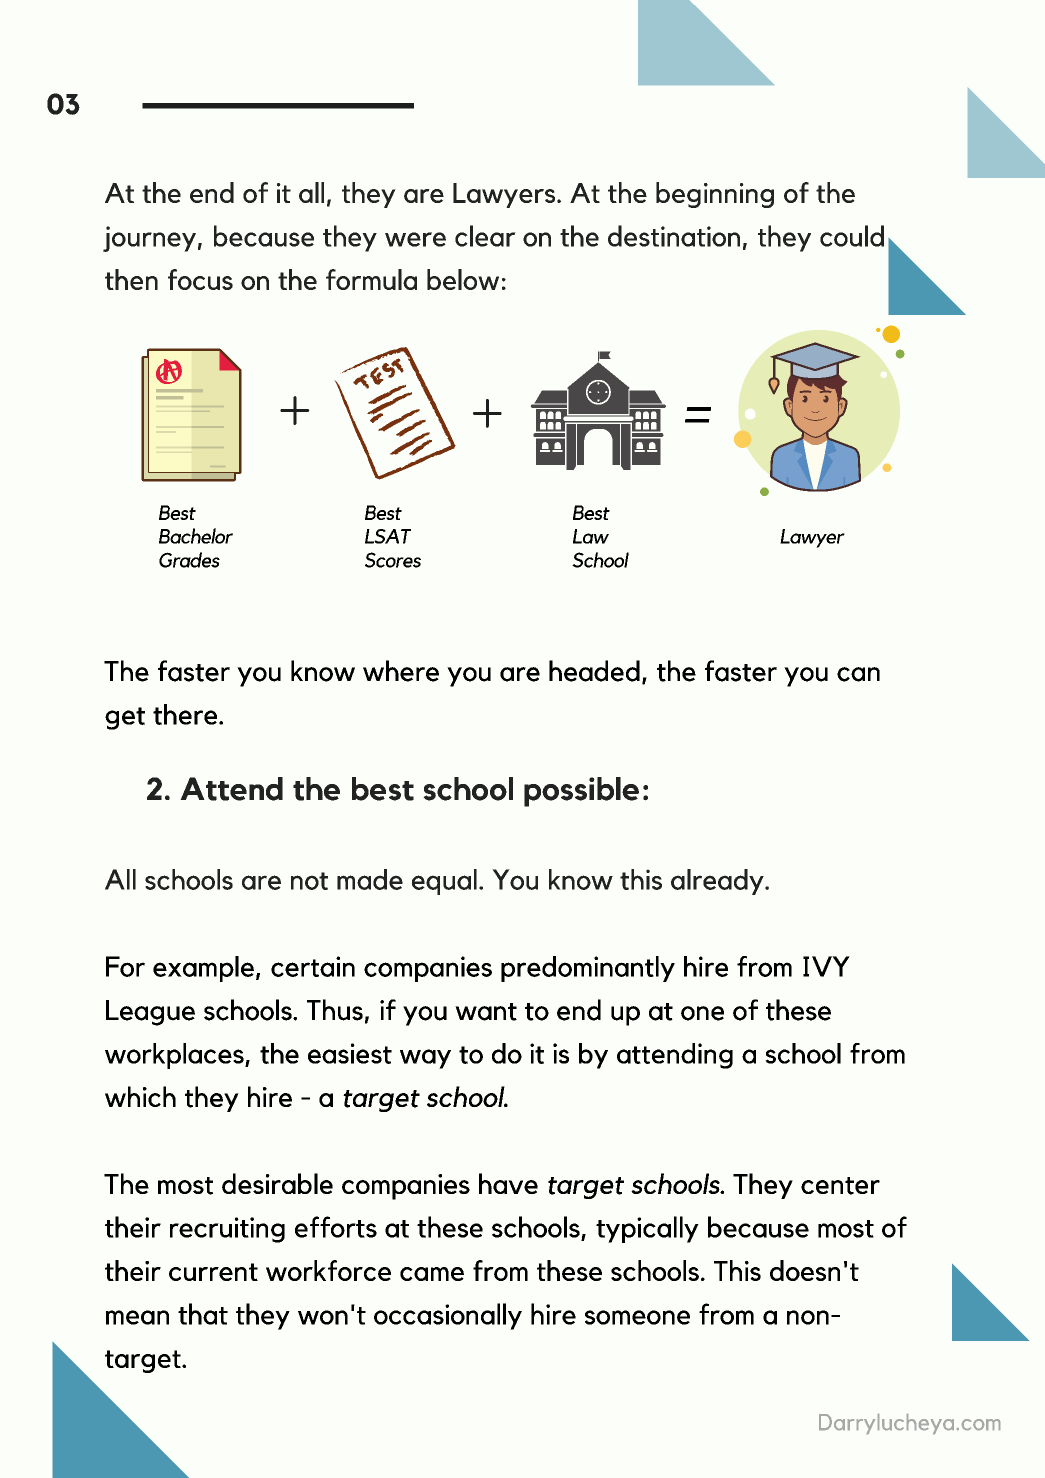 This image has height=1478, width=1045. What do you see at coordinates (826, 966) in the image?
I see `IVY` at bounding box center [826, 966].
